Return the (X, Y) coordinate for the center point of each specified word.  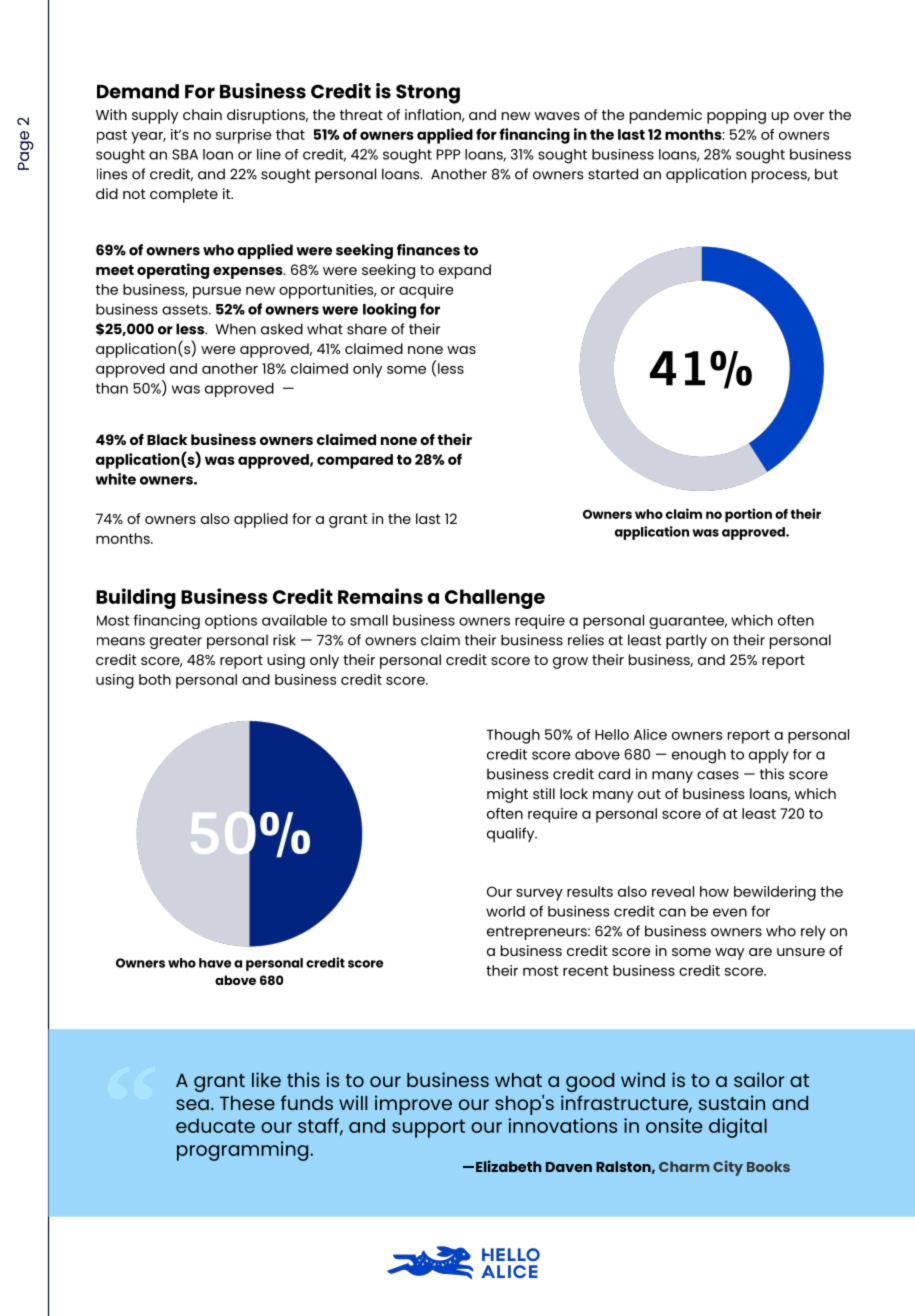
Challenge (495, 599)
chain (202, 114)
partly (686, 641)
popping (736, 116)
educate (215, 1125)
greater (176, 642)
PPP (449, 154)
